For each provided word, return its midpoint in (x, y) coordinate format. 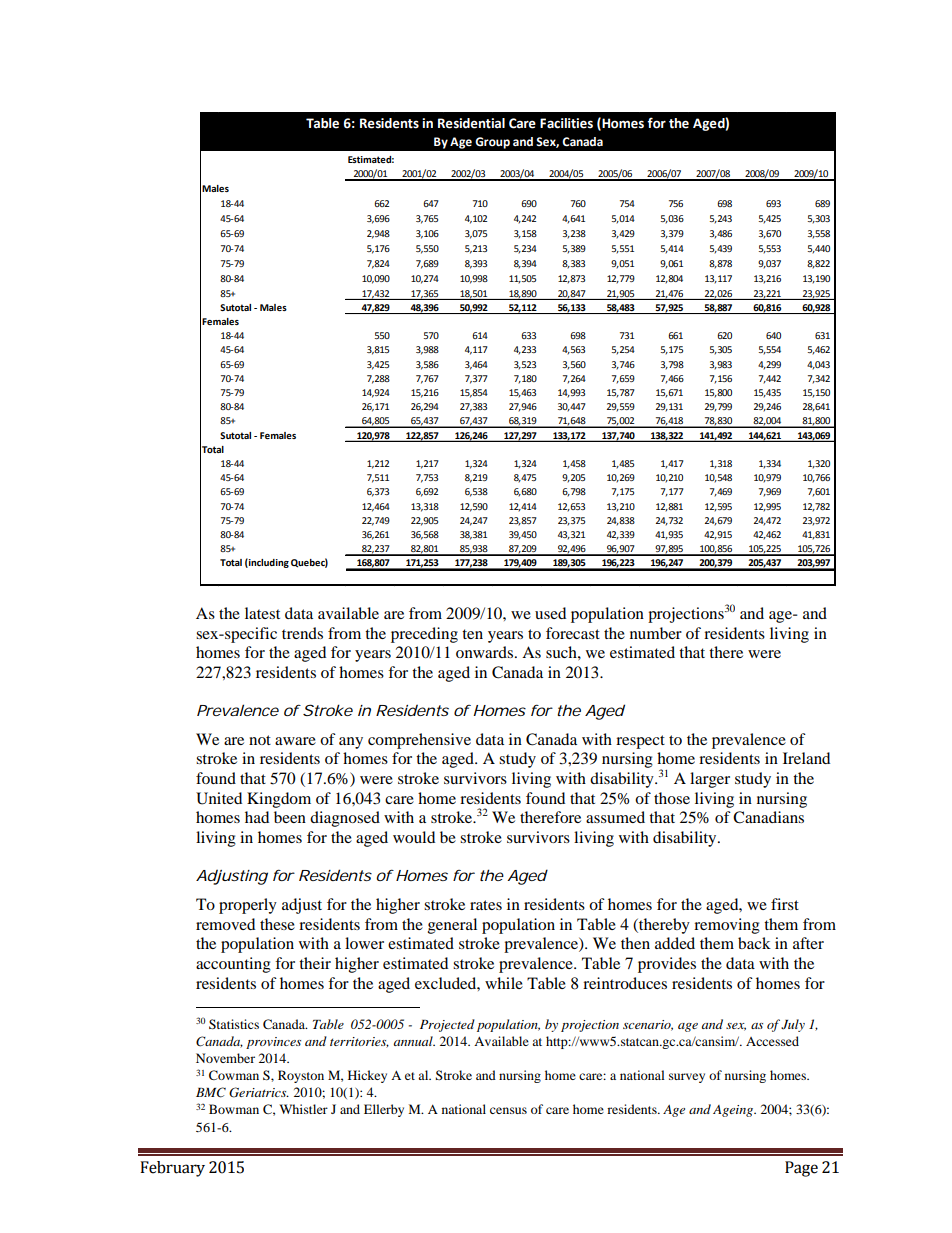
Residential (471, 123)
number (656, 633)
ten (472, 634)
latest (262, 613)
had (257, 817)
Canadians (768, 817)
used (550, 613)
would (414, 837)
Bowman (234, 1109)
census (508, 1110)
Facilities (566, 123)
